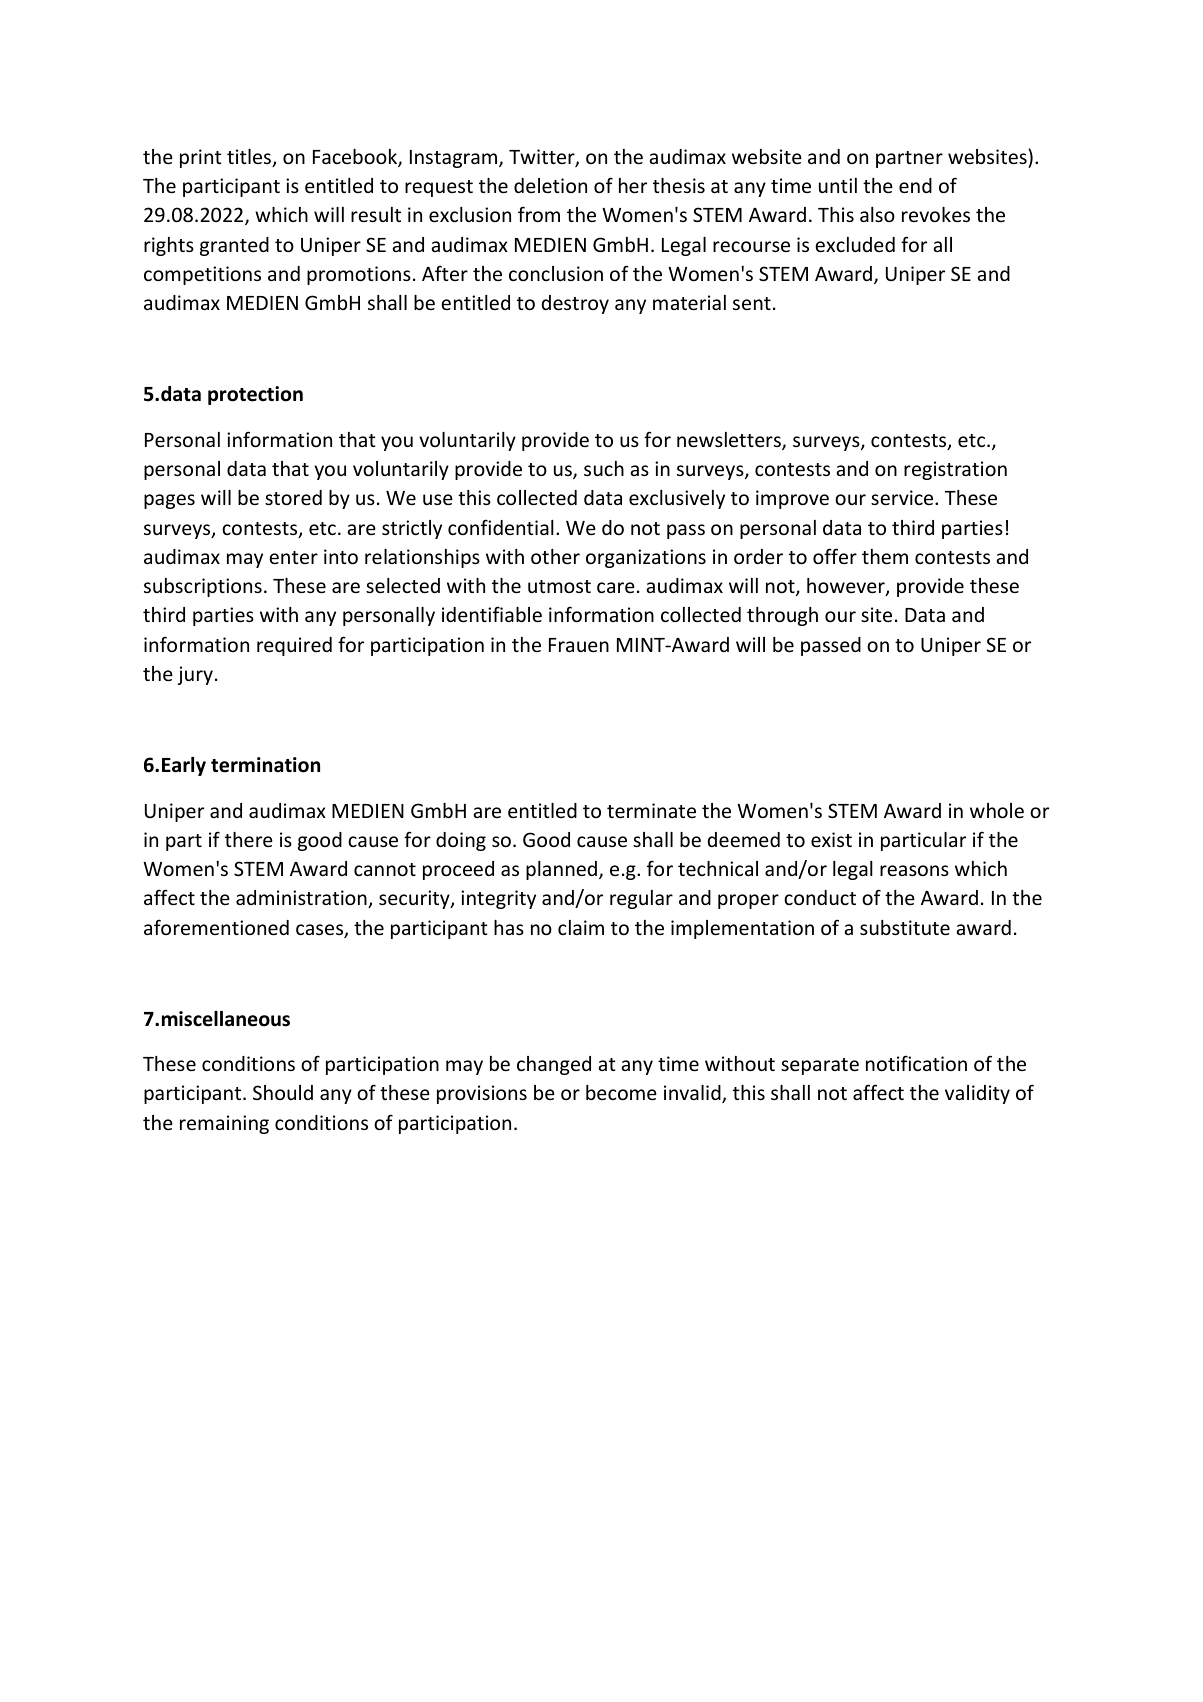 The image size is (1203, 1702). I want to click on titles, so click(250, 158).
